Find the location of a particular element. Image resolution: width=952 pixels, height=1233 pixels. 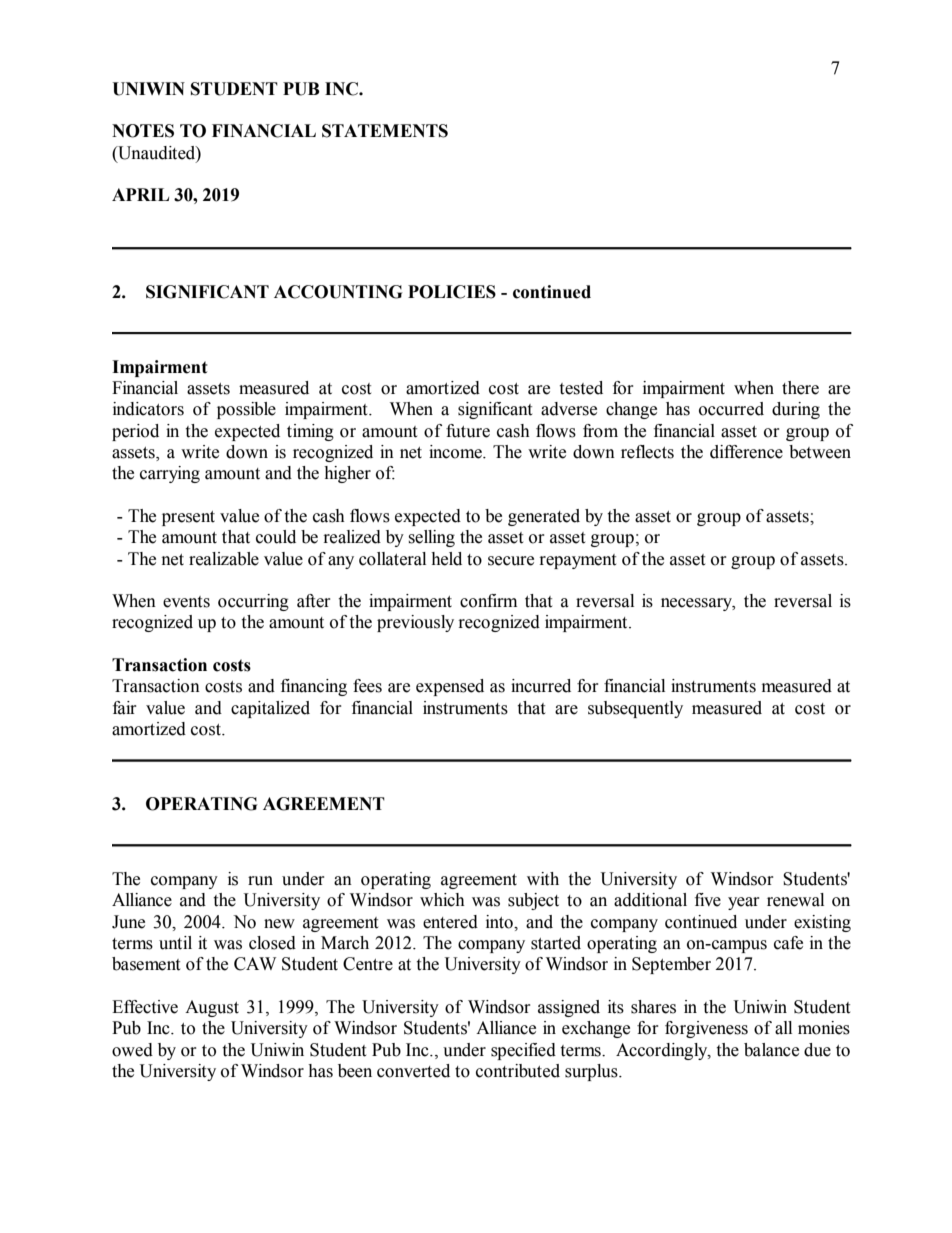

NOTES is located at coordinates (143, 131).
